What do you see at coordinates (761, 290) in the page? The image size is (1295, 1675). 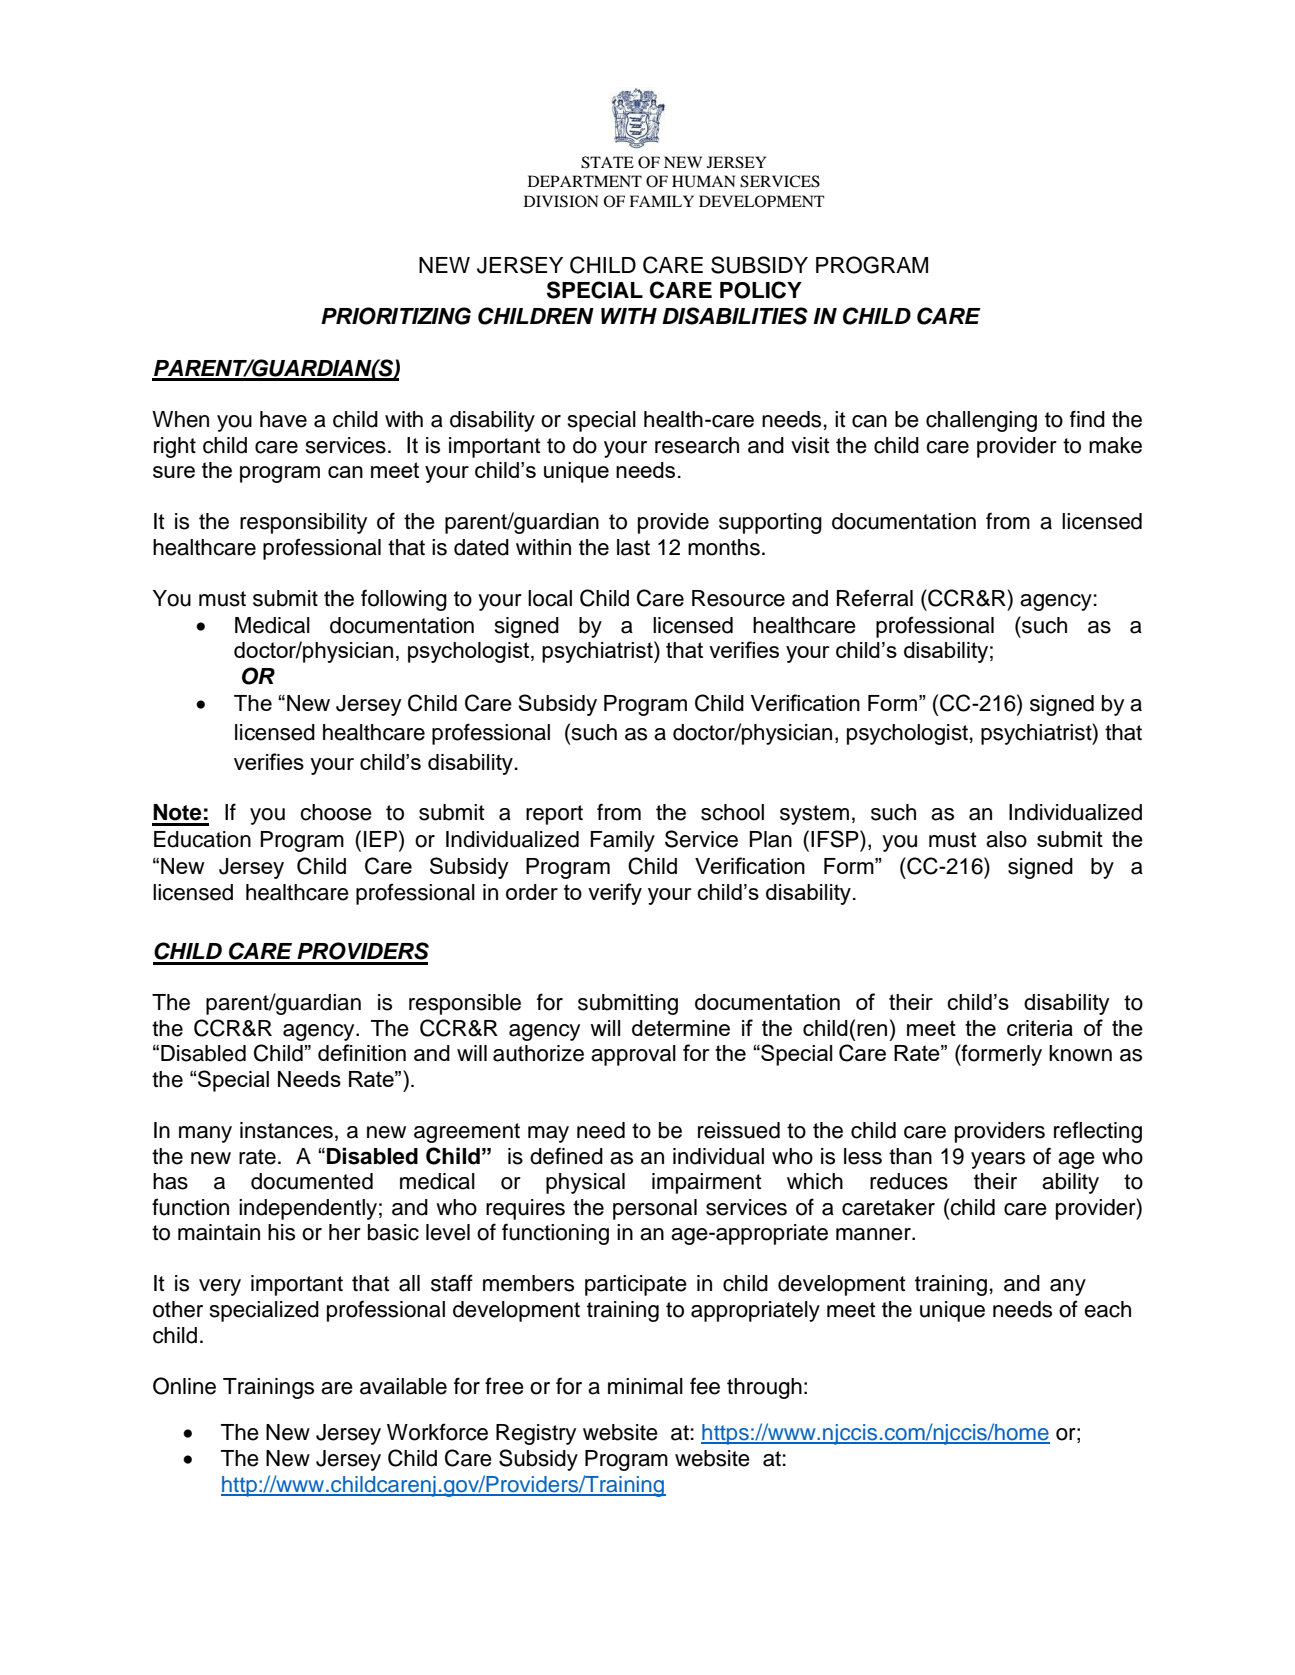 I see `POLICY` at bounding box center [761, 290].
